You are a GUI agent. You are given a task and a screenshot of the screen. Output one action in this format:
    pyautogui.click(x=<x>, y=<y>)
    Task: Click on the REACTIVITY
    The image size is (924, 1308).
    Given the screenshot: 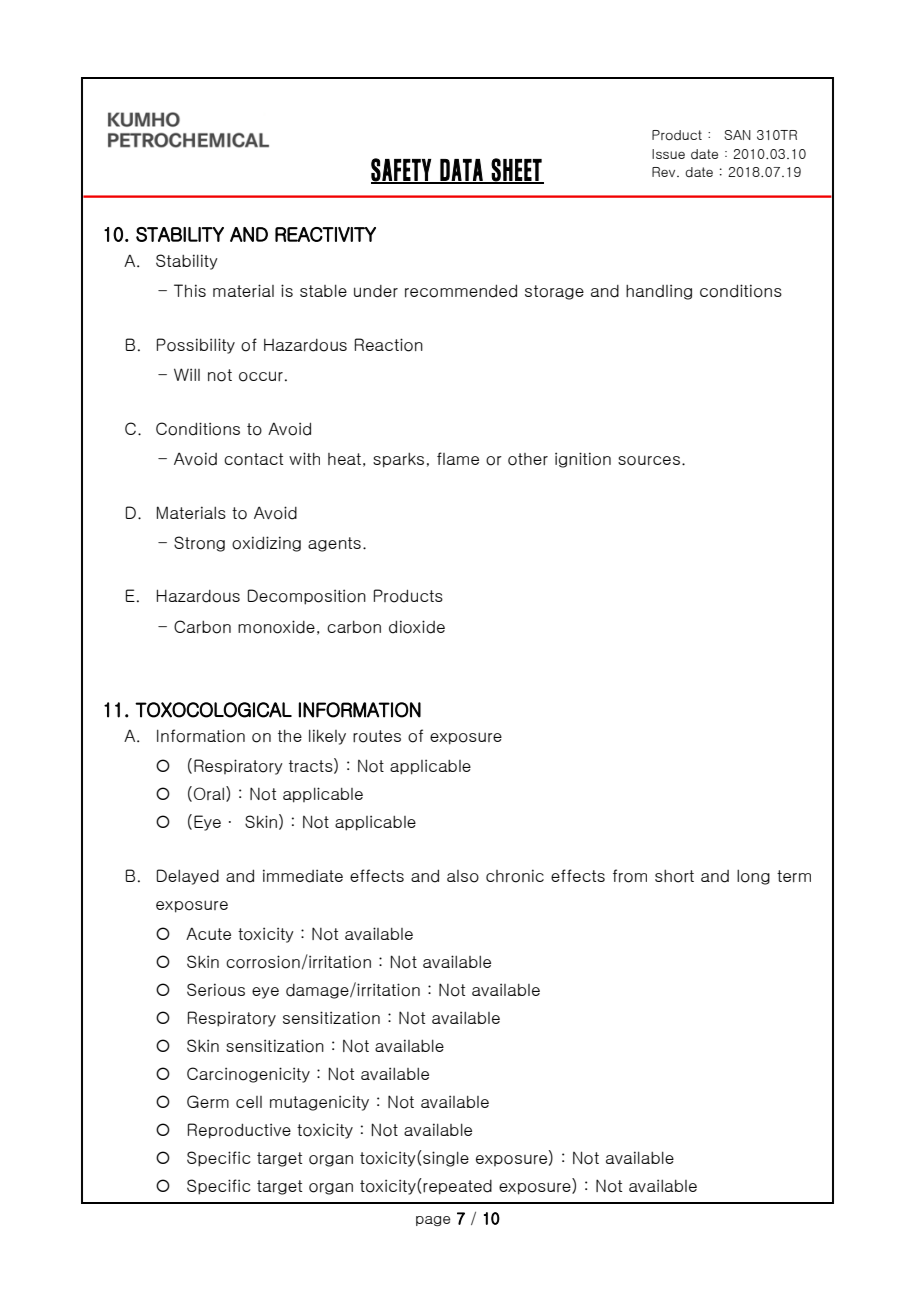 What is the action you would take?
    pyautogui.click(x=325, y=234)
